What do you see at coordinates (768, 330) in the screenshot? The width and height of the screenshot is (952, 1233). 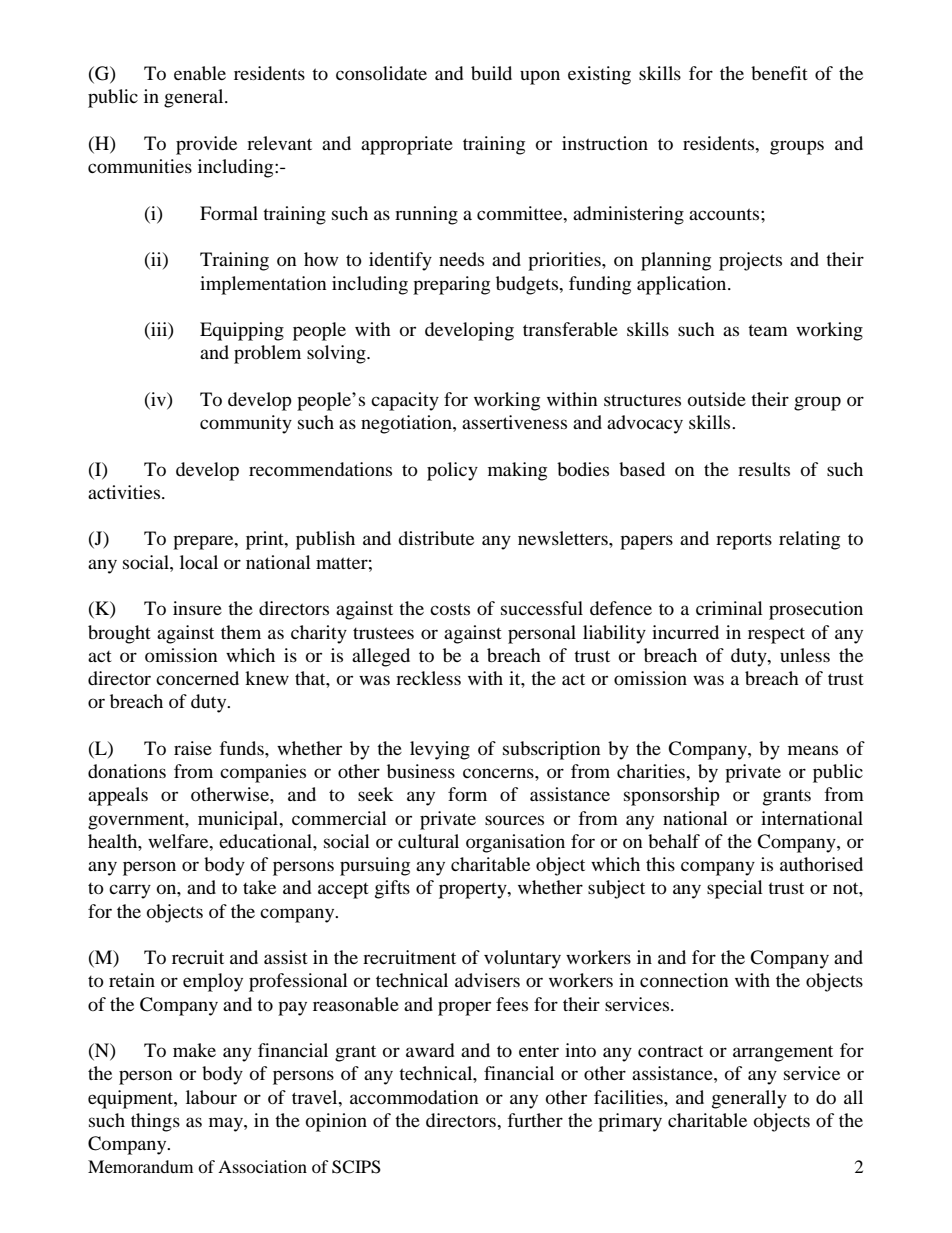 I see `team` at bounding box center [768, 330].
